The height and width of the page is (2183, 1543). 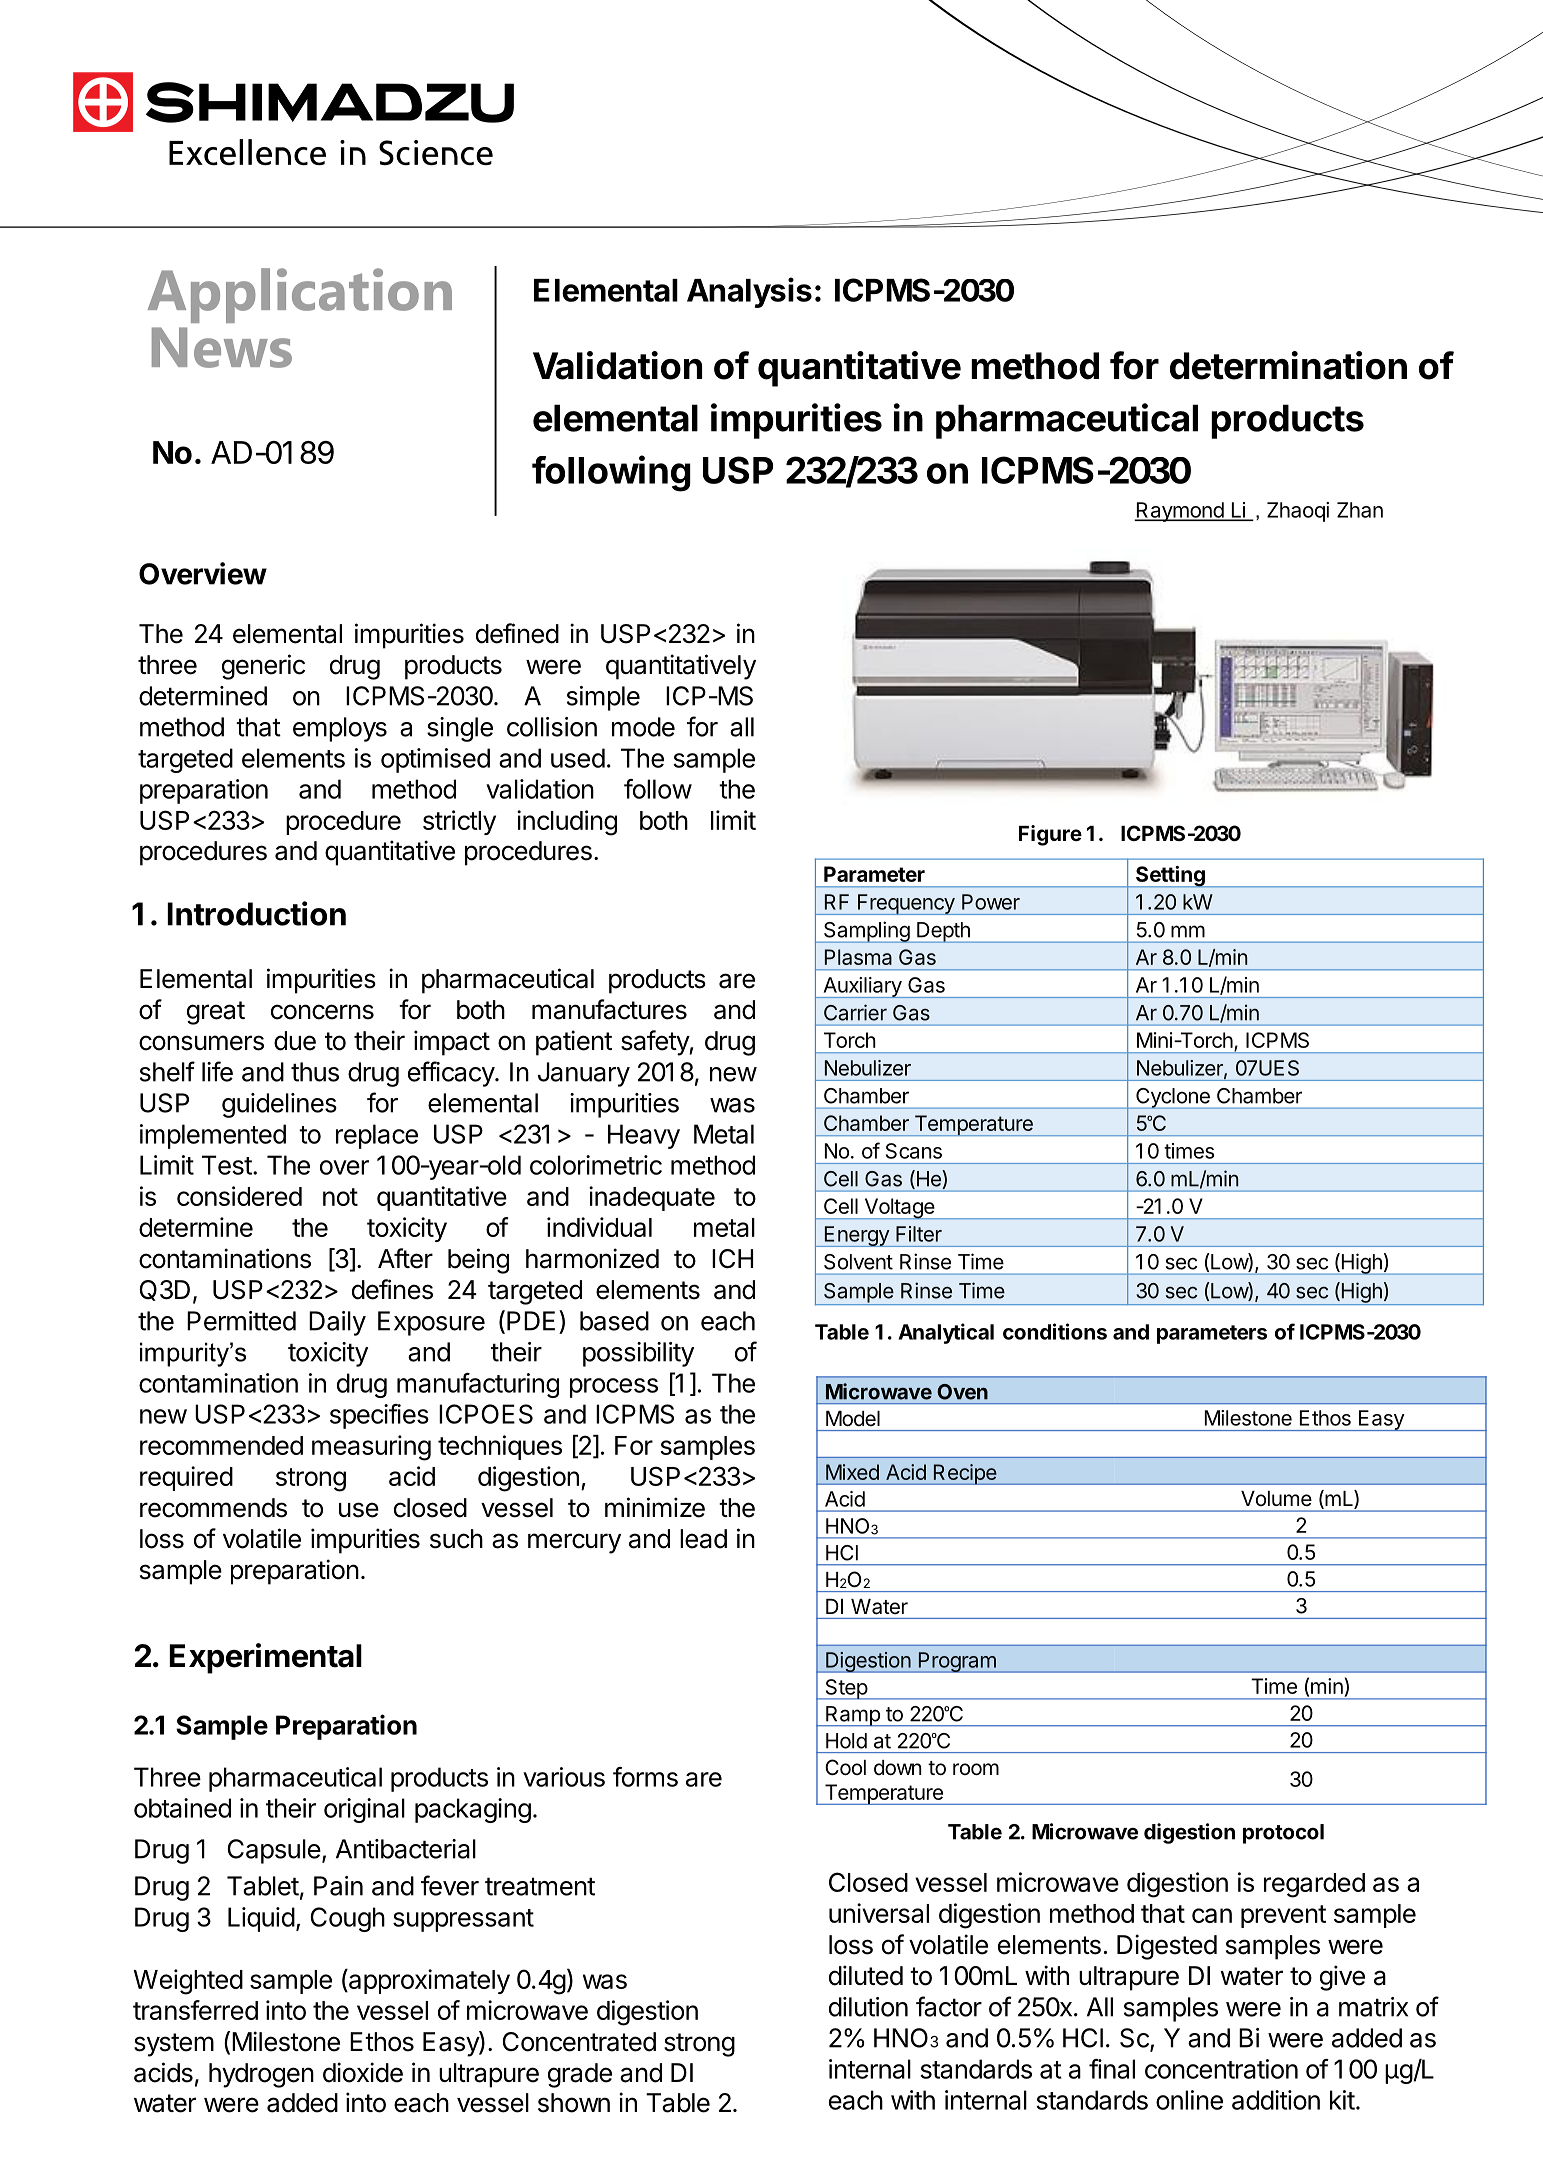 I want to click on determination, so click(x=1288, y=365).
